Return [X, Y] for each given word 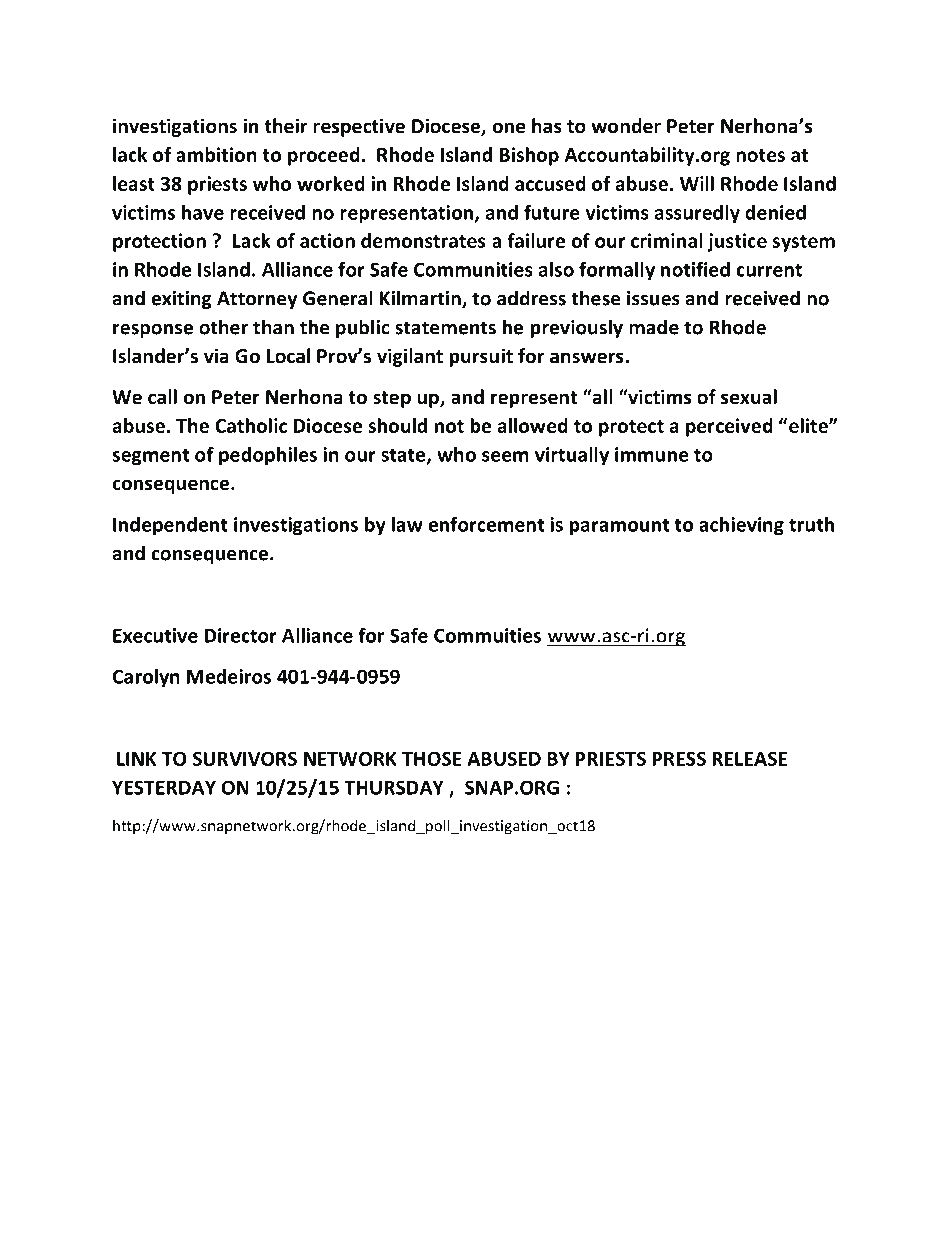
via [216, 356]
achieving [741, 526]
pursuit [481, 357]
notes [760, 155]
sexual [749, 397]
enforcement [486, 524]
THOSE [432, 759]
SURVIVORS [245, 759]
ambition [216, 154]
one [509, 128]
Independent [170, 526]
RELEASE [749, 759]
